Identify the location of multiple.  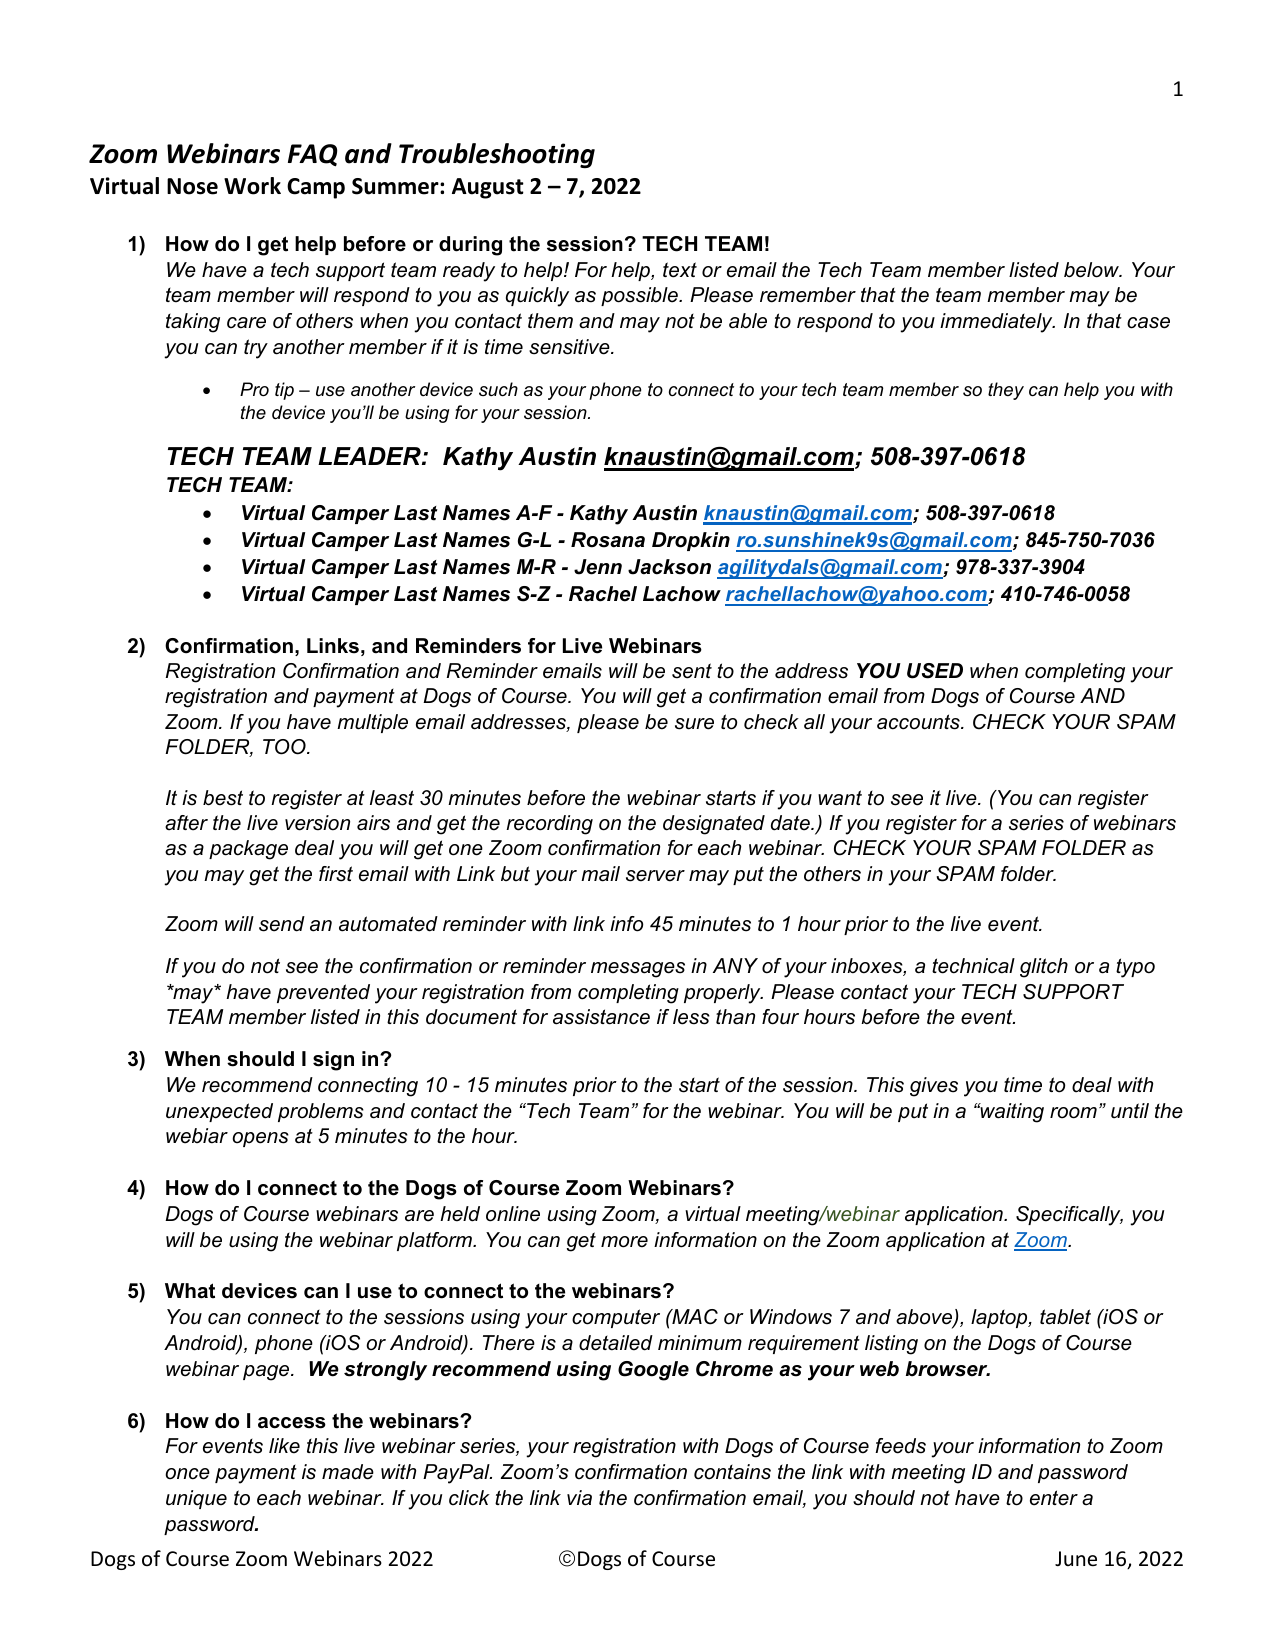
(372, 723).
